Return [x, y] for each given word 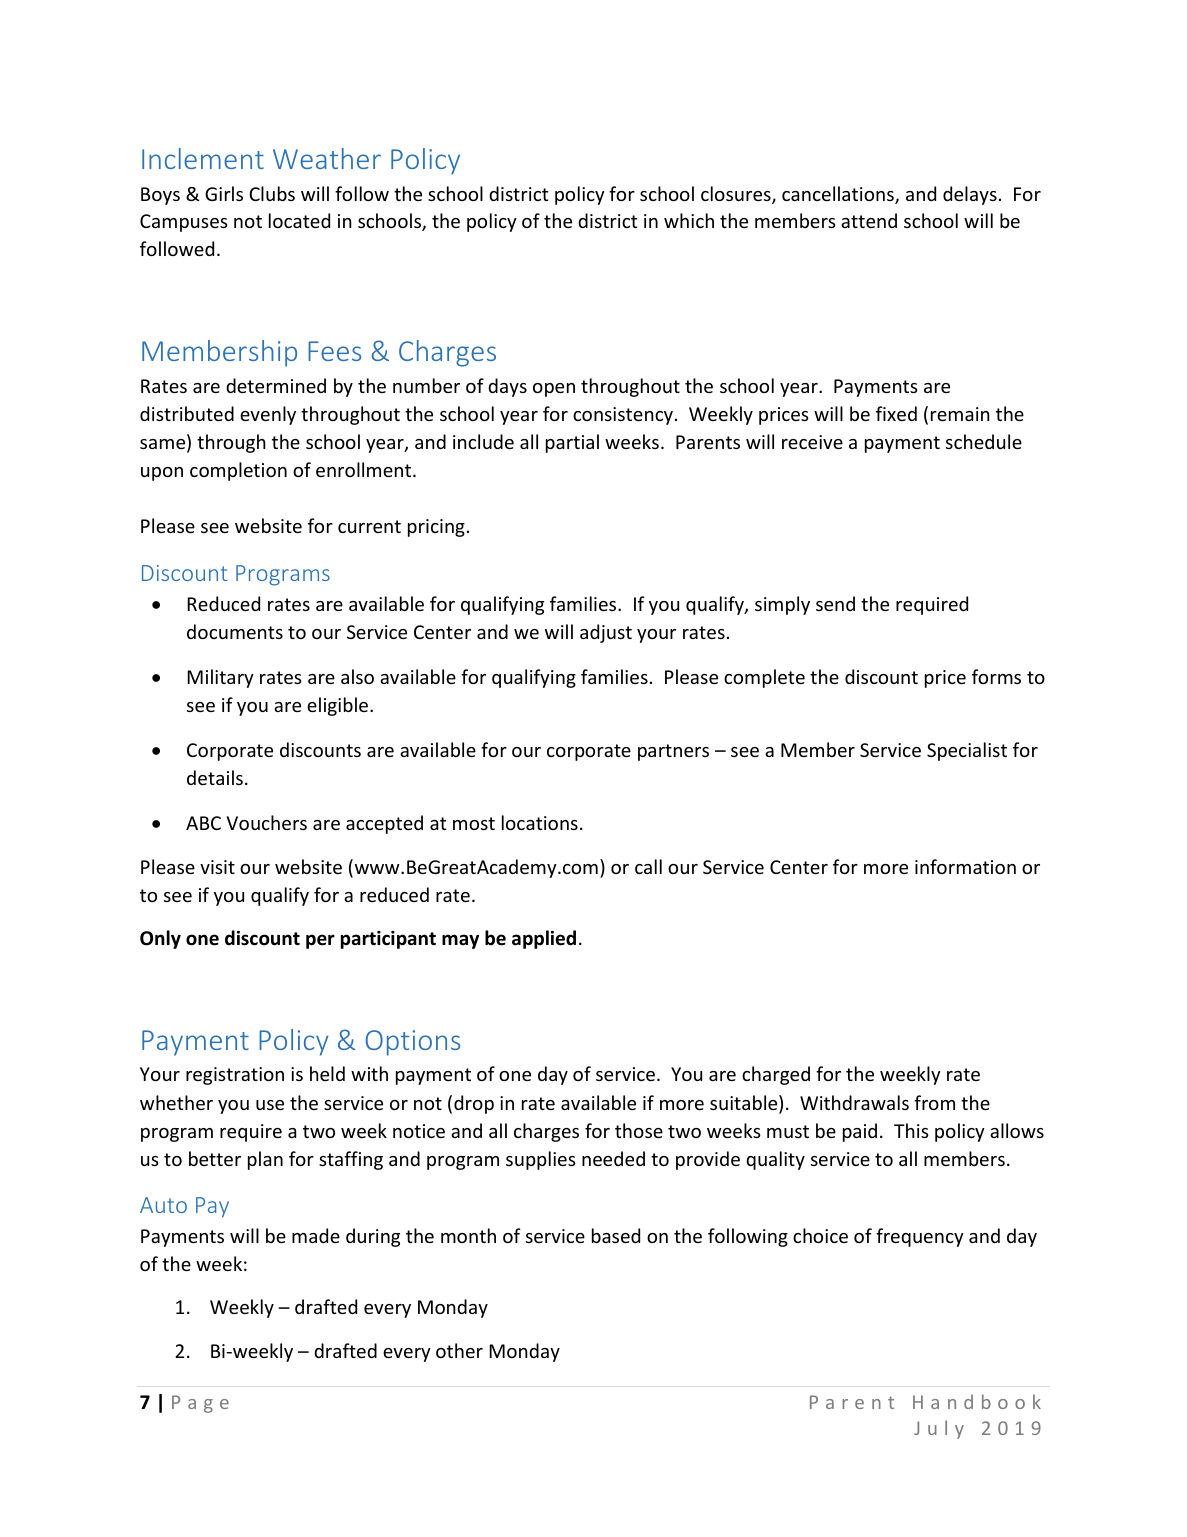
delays [970, 195]
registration [235, 1076]
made [316, 1235]
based [616, 1235]
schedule [984, 441]
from [934, 1102]
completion [238, 471]
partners [673, 752]
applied [544, 939]
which [689, 220]
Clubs [272, 193]
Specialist [967, 751]
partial [572, 443]
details [215, 777]
